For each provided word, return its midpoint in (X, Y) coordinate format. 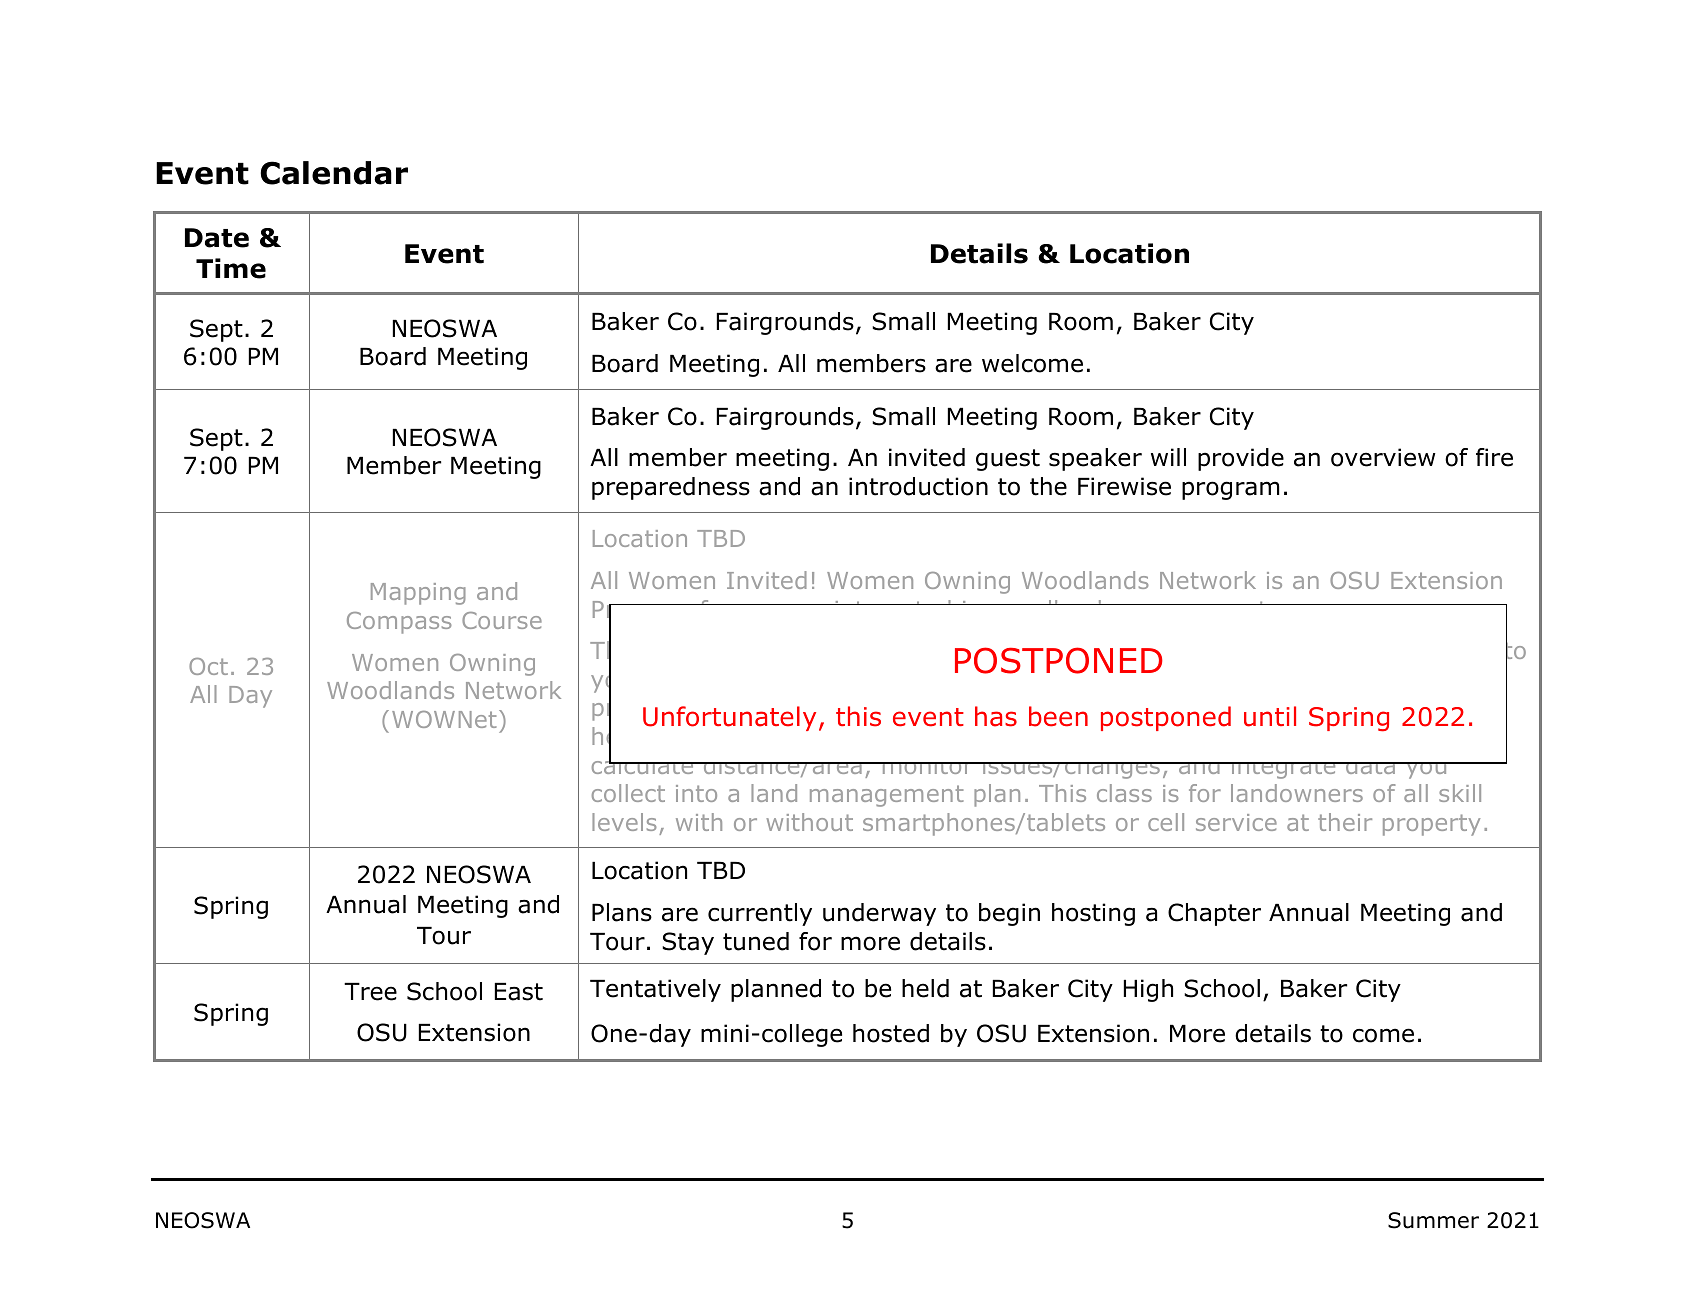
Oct (208, 666)
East (519, 992)
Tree (370, 992)
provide (1241, 459)
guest (1008, 460)
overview (1383, 457)
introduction (918, 486)
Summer (1433, 1220)
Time (231, 268)
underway (879, 914)
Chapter (1214, 914)
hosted (891, 1033)
